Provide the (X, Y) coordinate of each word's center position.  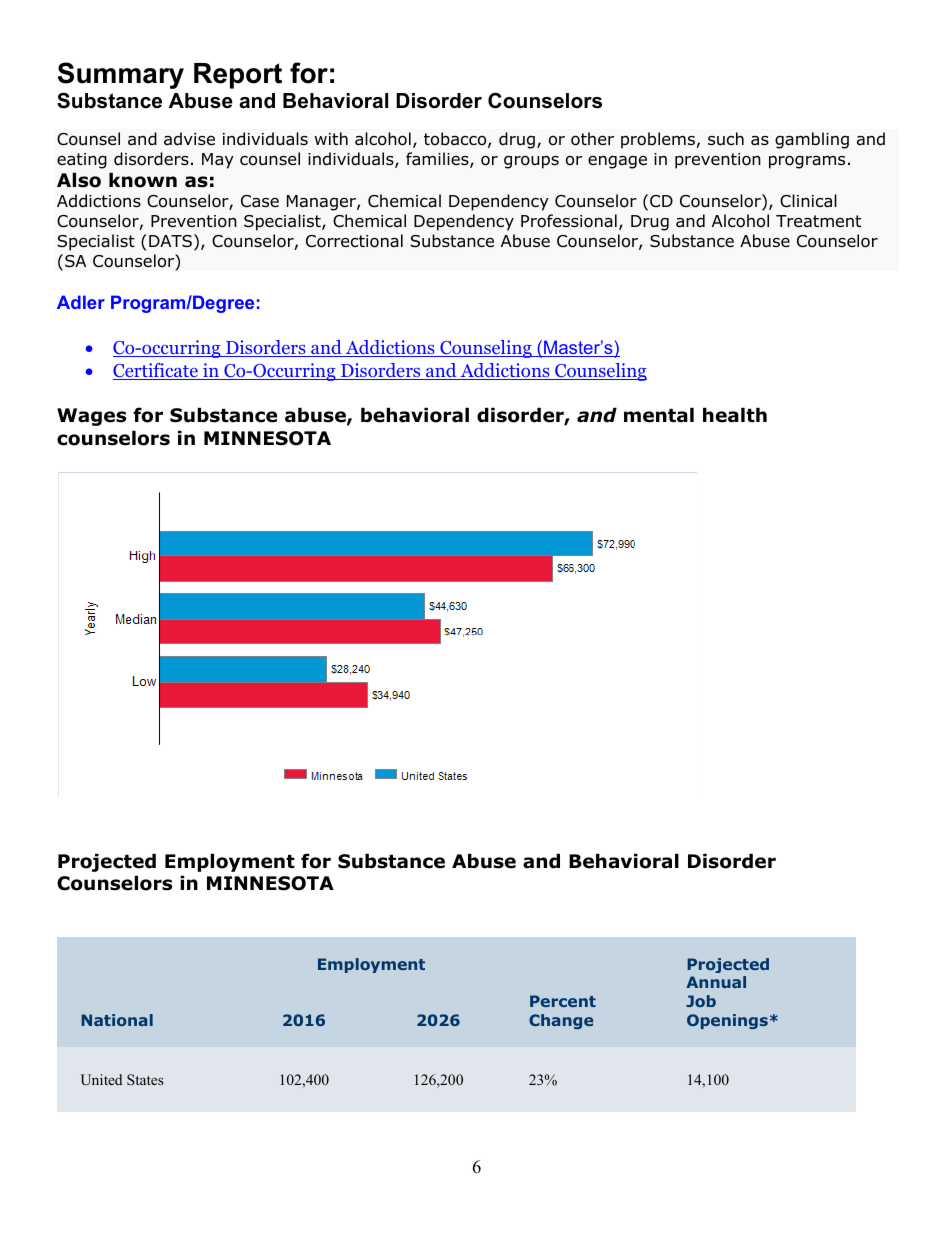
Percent (563, 1001)
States (145, 1079)
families (438, 160)
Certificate (156, 371)
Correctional (354, 241)
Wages (91, 417)
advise (189, 139)
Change (561, 1021)
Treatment (818, 221)
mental (659, 415)
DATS (170, 241)
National (117, 1020)
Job (701, 1001)
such (726, 139)
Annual (716, 982)
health (735, 415)
